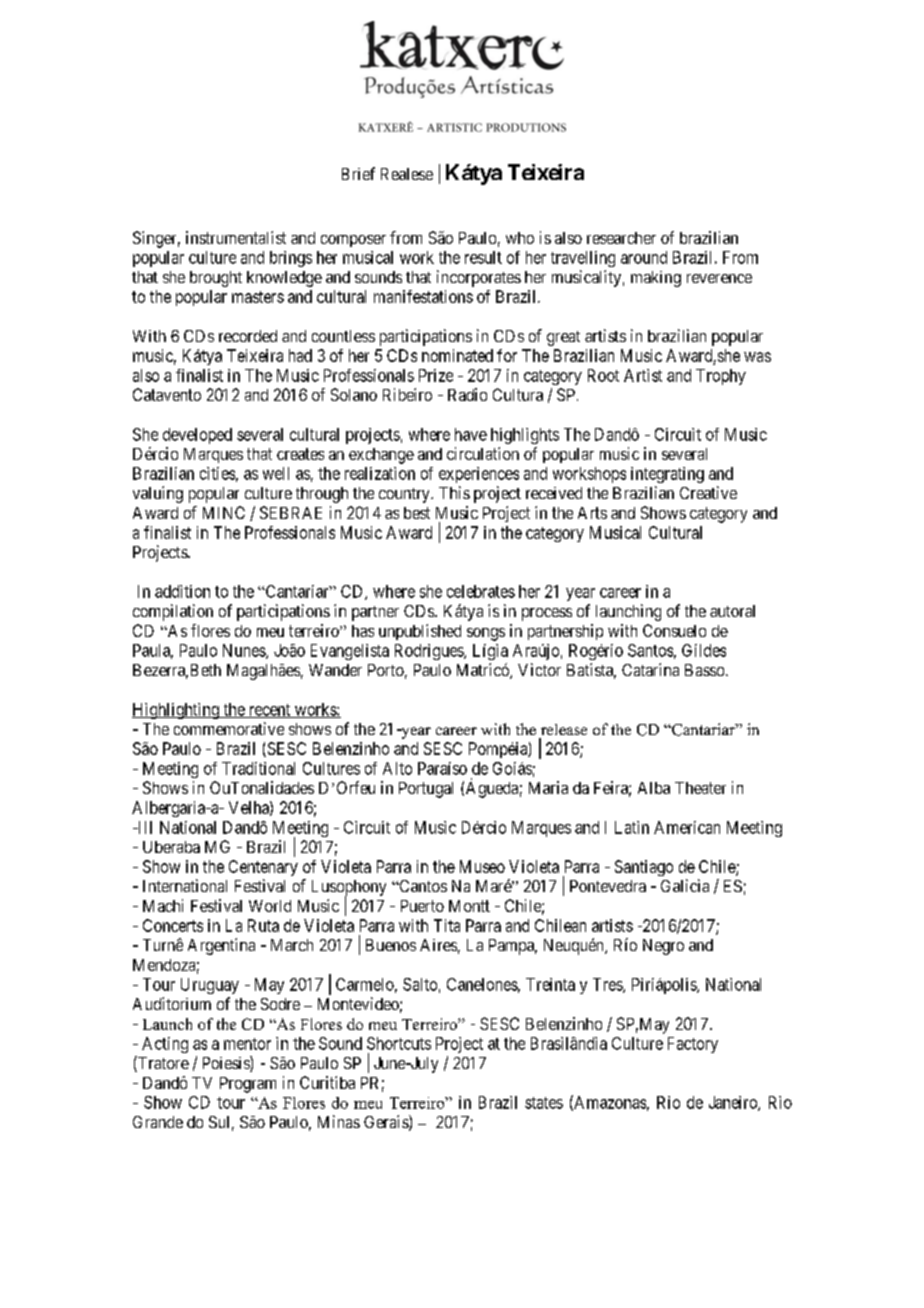 This image has width=924, height=1308. I want to click on Program, so click(248, 1085).
